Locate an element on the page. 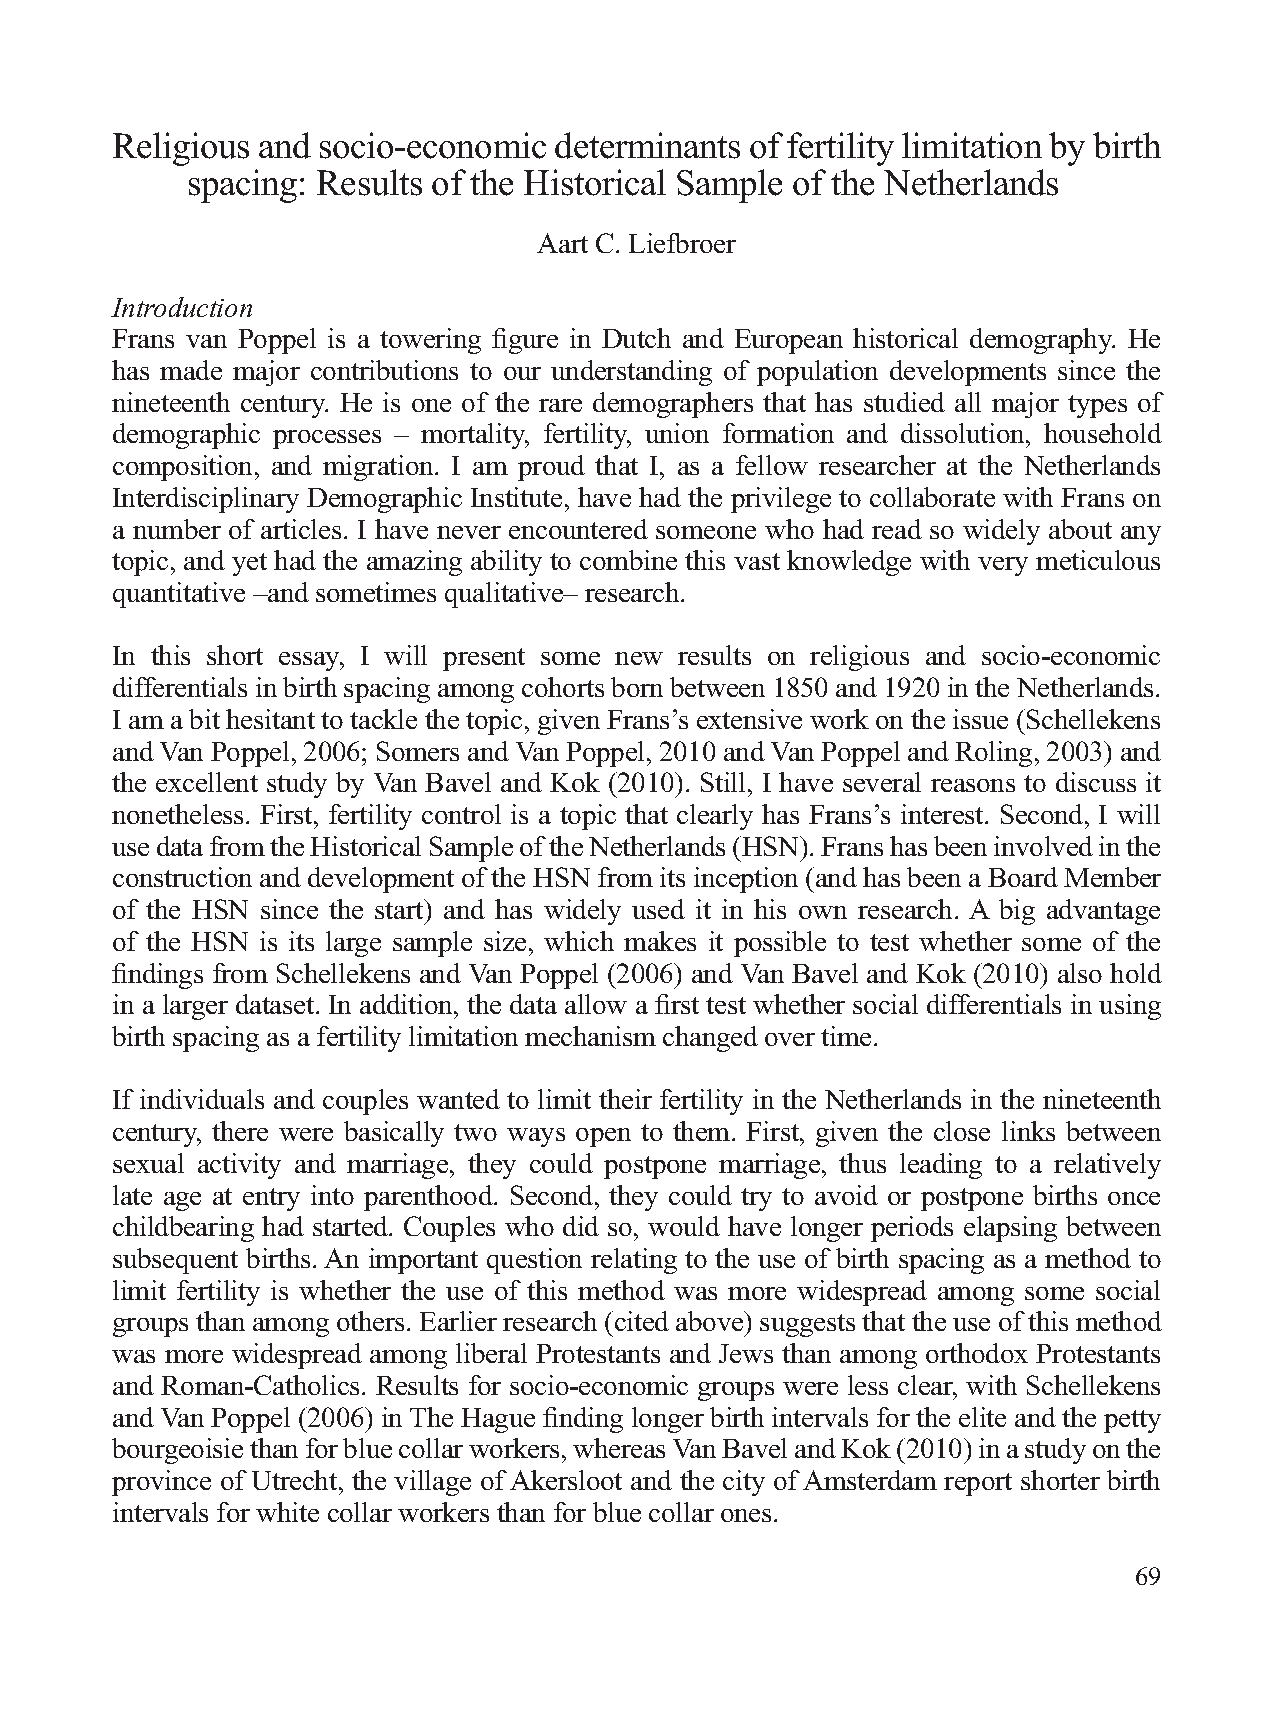 The image size is (1274, 1723). Introduction is located at coordinates (181, 307).
